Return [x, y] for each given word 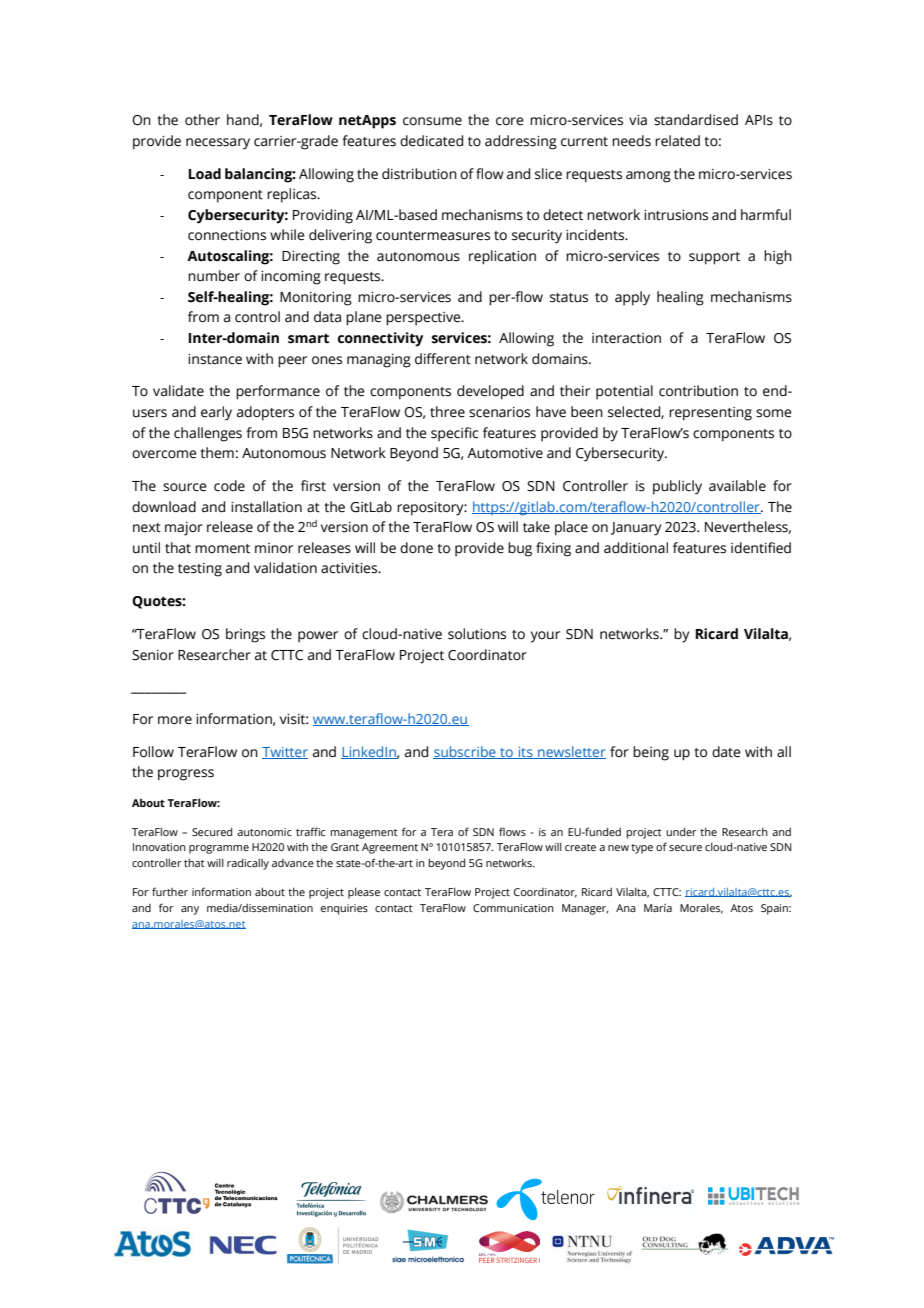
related [677, 141]
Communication [513, 908]
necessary [218, 144]
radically [248, 864]
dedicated [431, 141]
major [184, 529]
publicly [677, 487]
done [416, 548]
